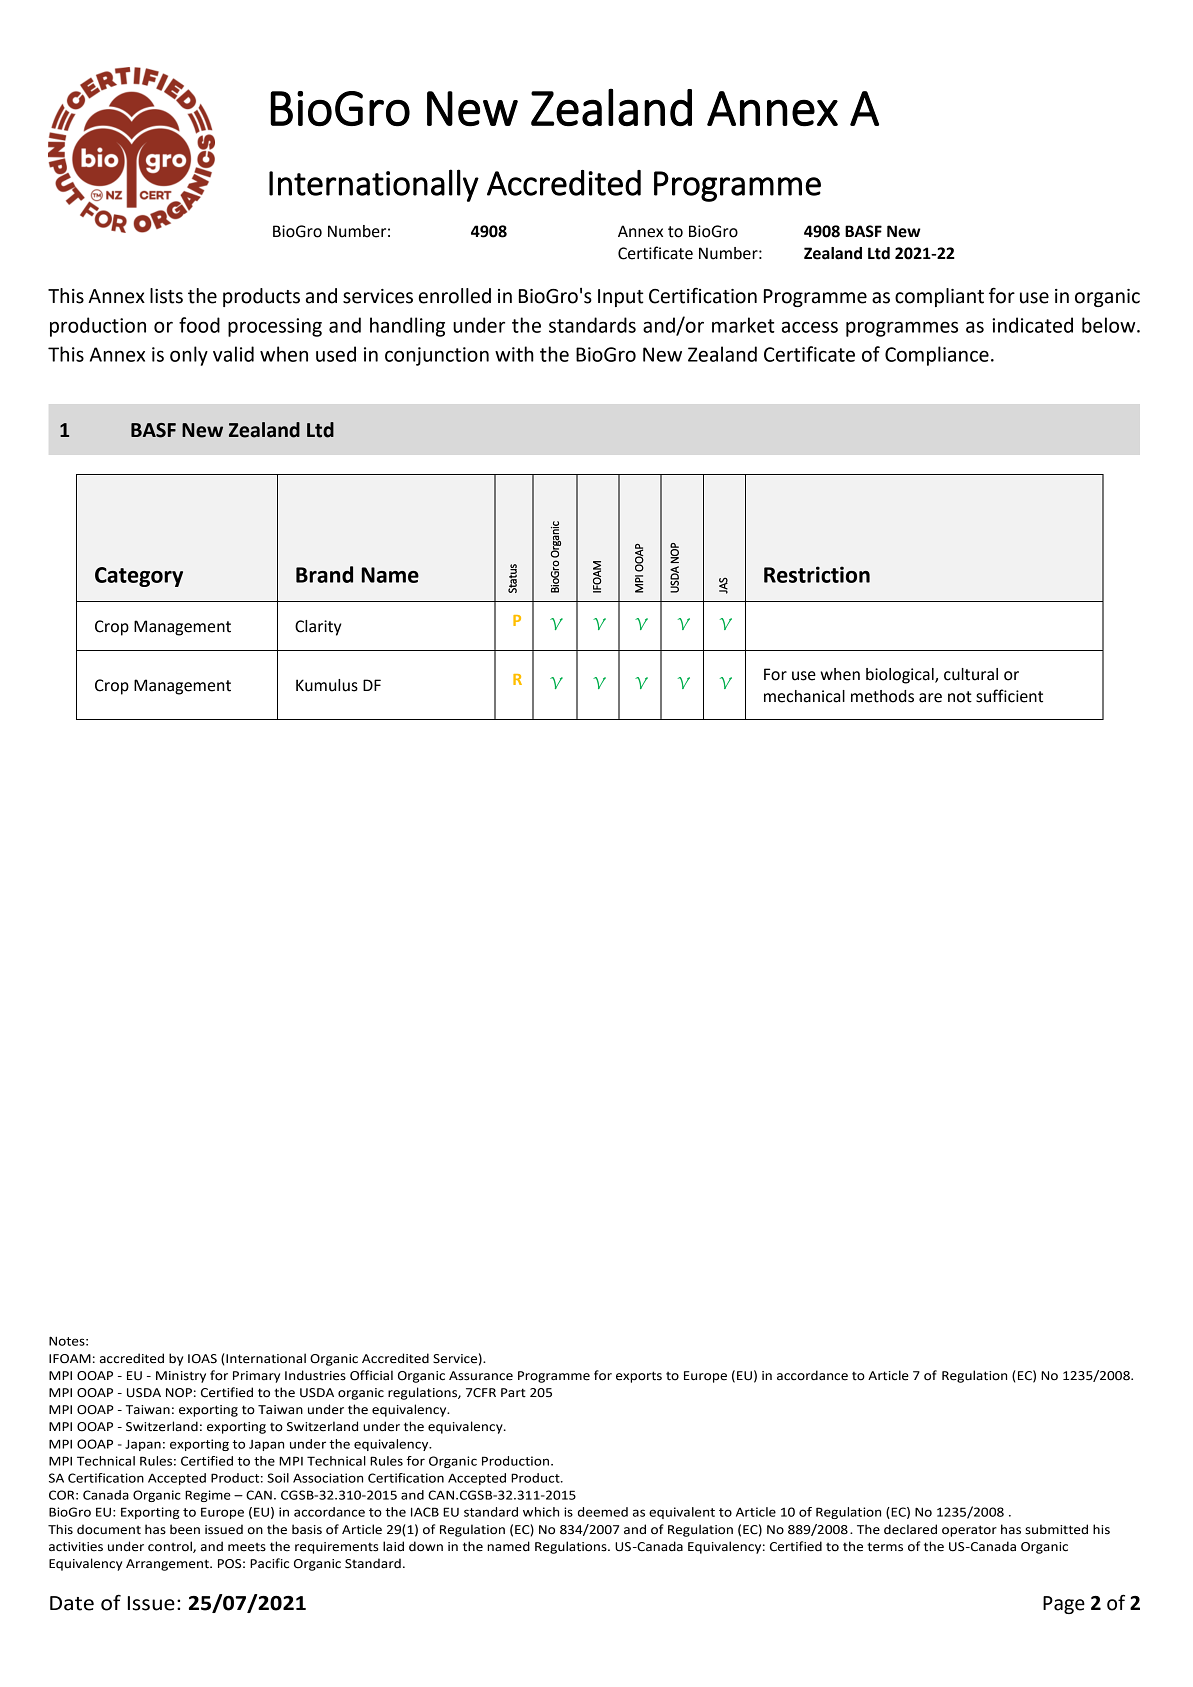 This page has width=1193, height=1687. What do you see at coordinates (639, 1377) in the page?
I see `exports` at bounding box center [639, 1377].
